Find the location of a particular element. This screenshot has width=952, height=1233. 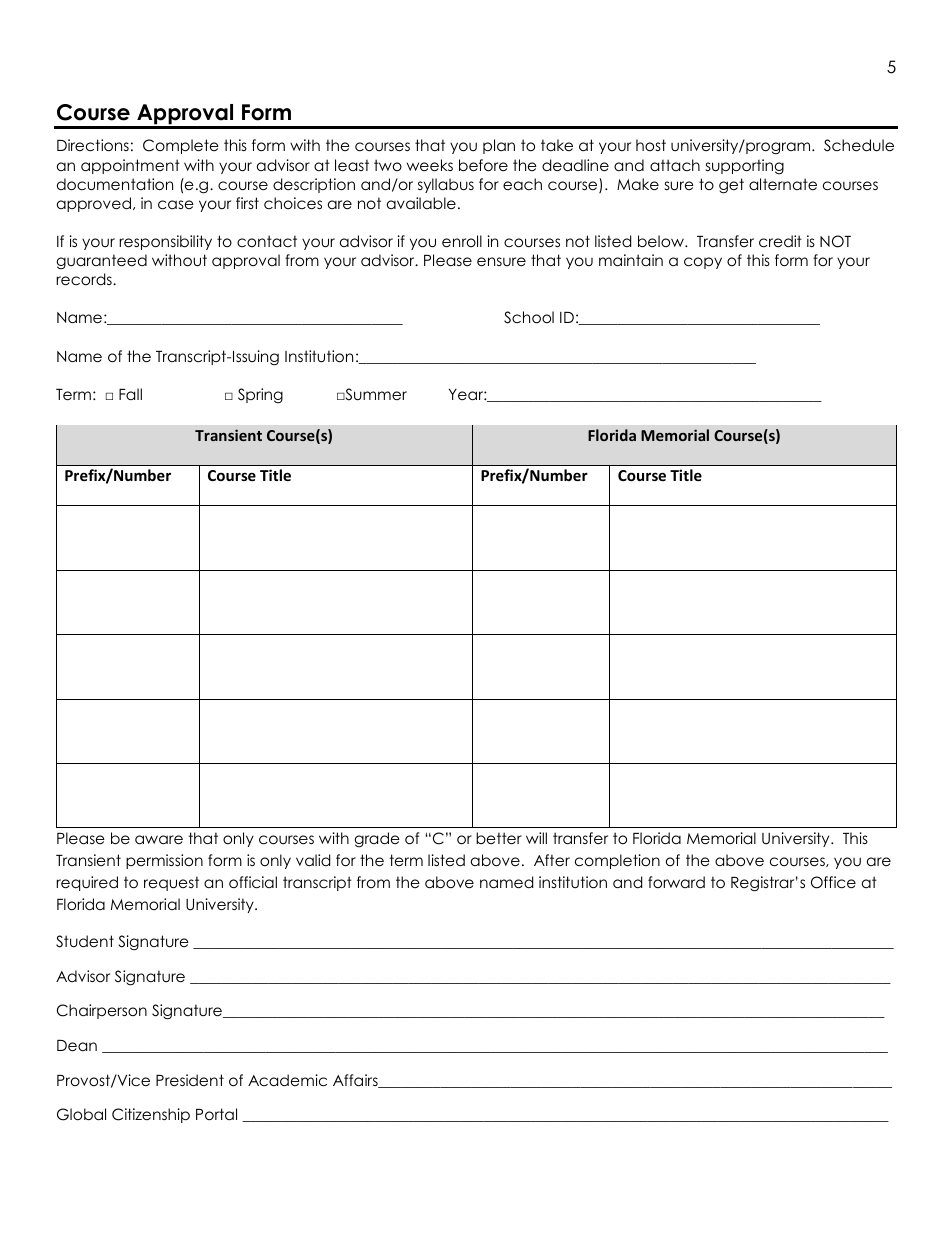

before is located at coordinates (483, 165).
